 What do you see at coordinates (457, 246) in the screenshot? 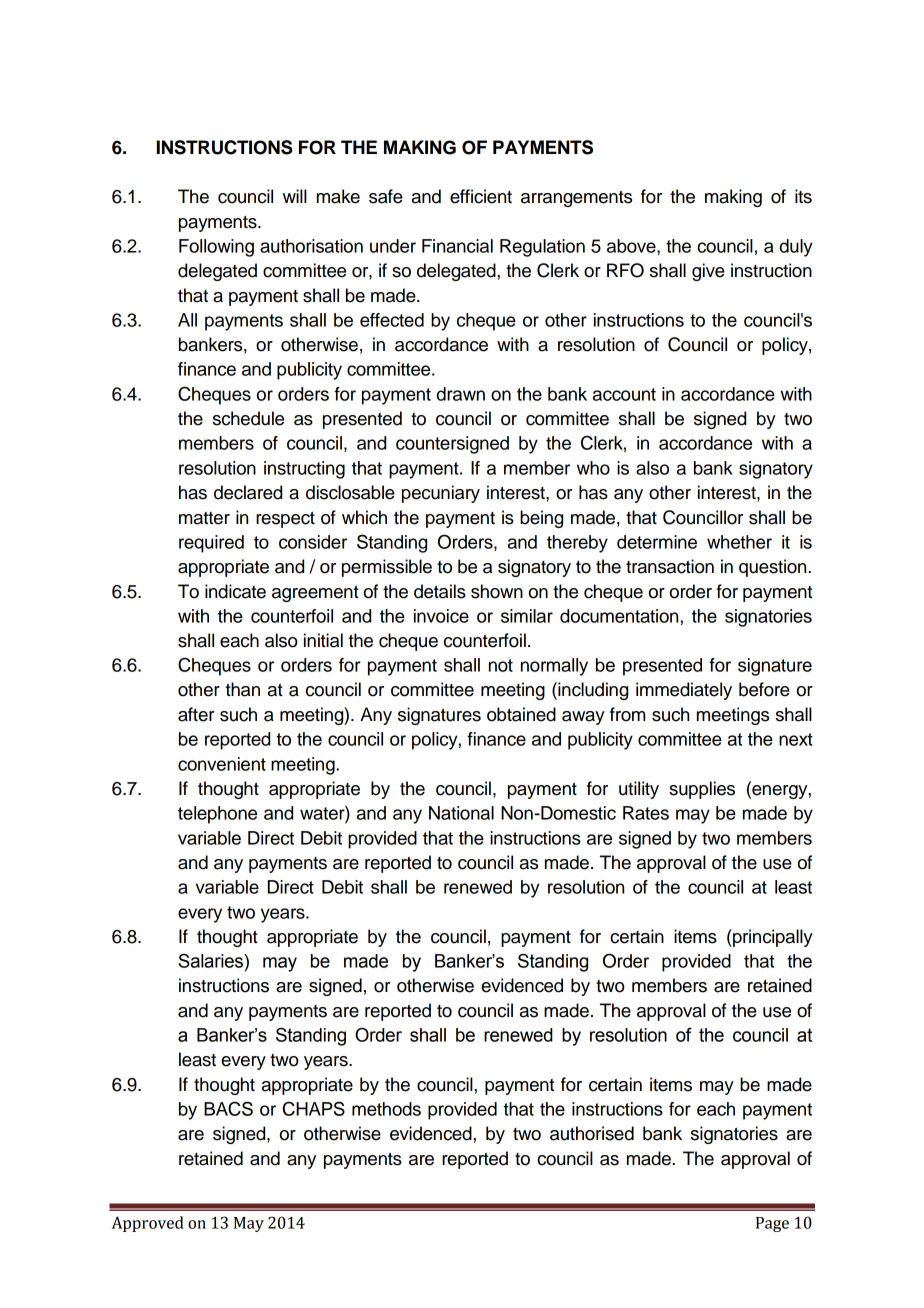
I see `Financial` at bounding box center [457, 246].
